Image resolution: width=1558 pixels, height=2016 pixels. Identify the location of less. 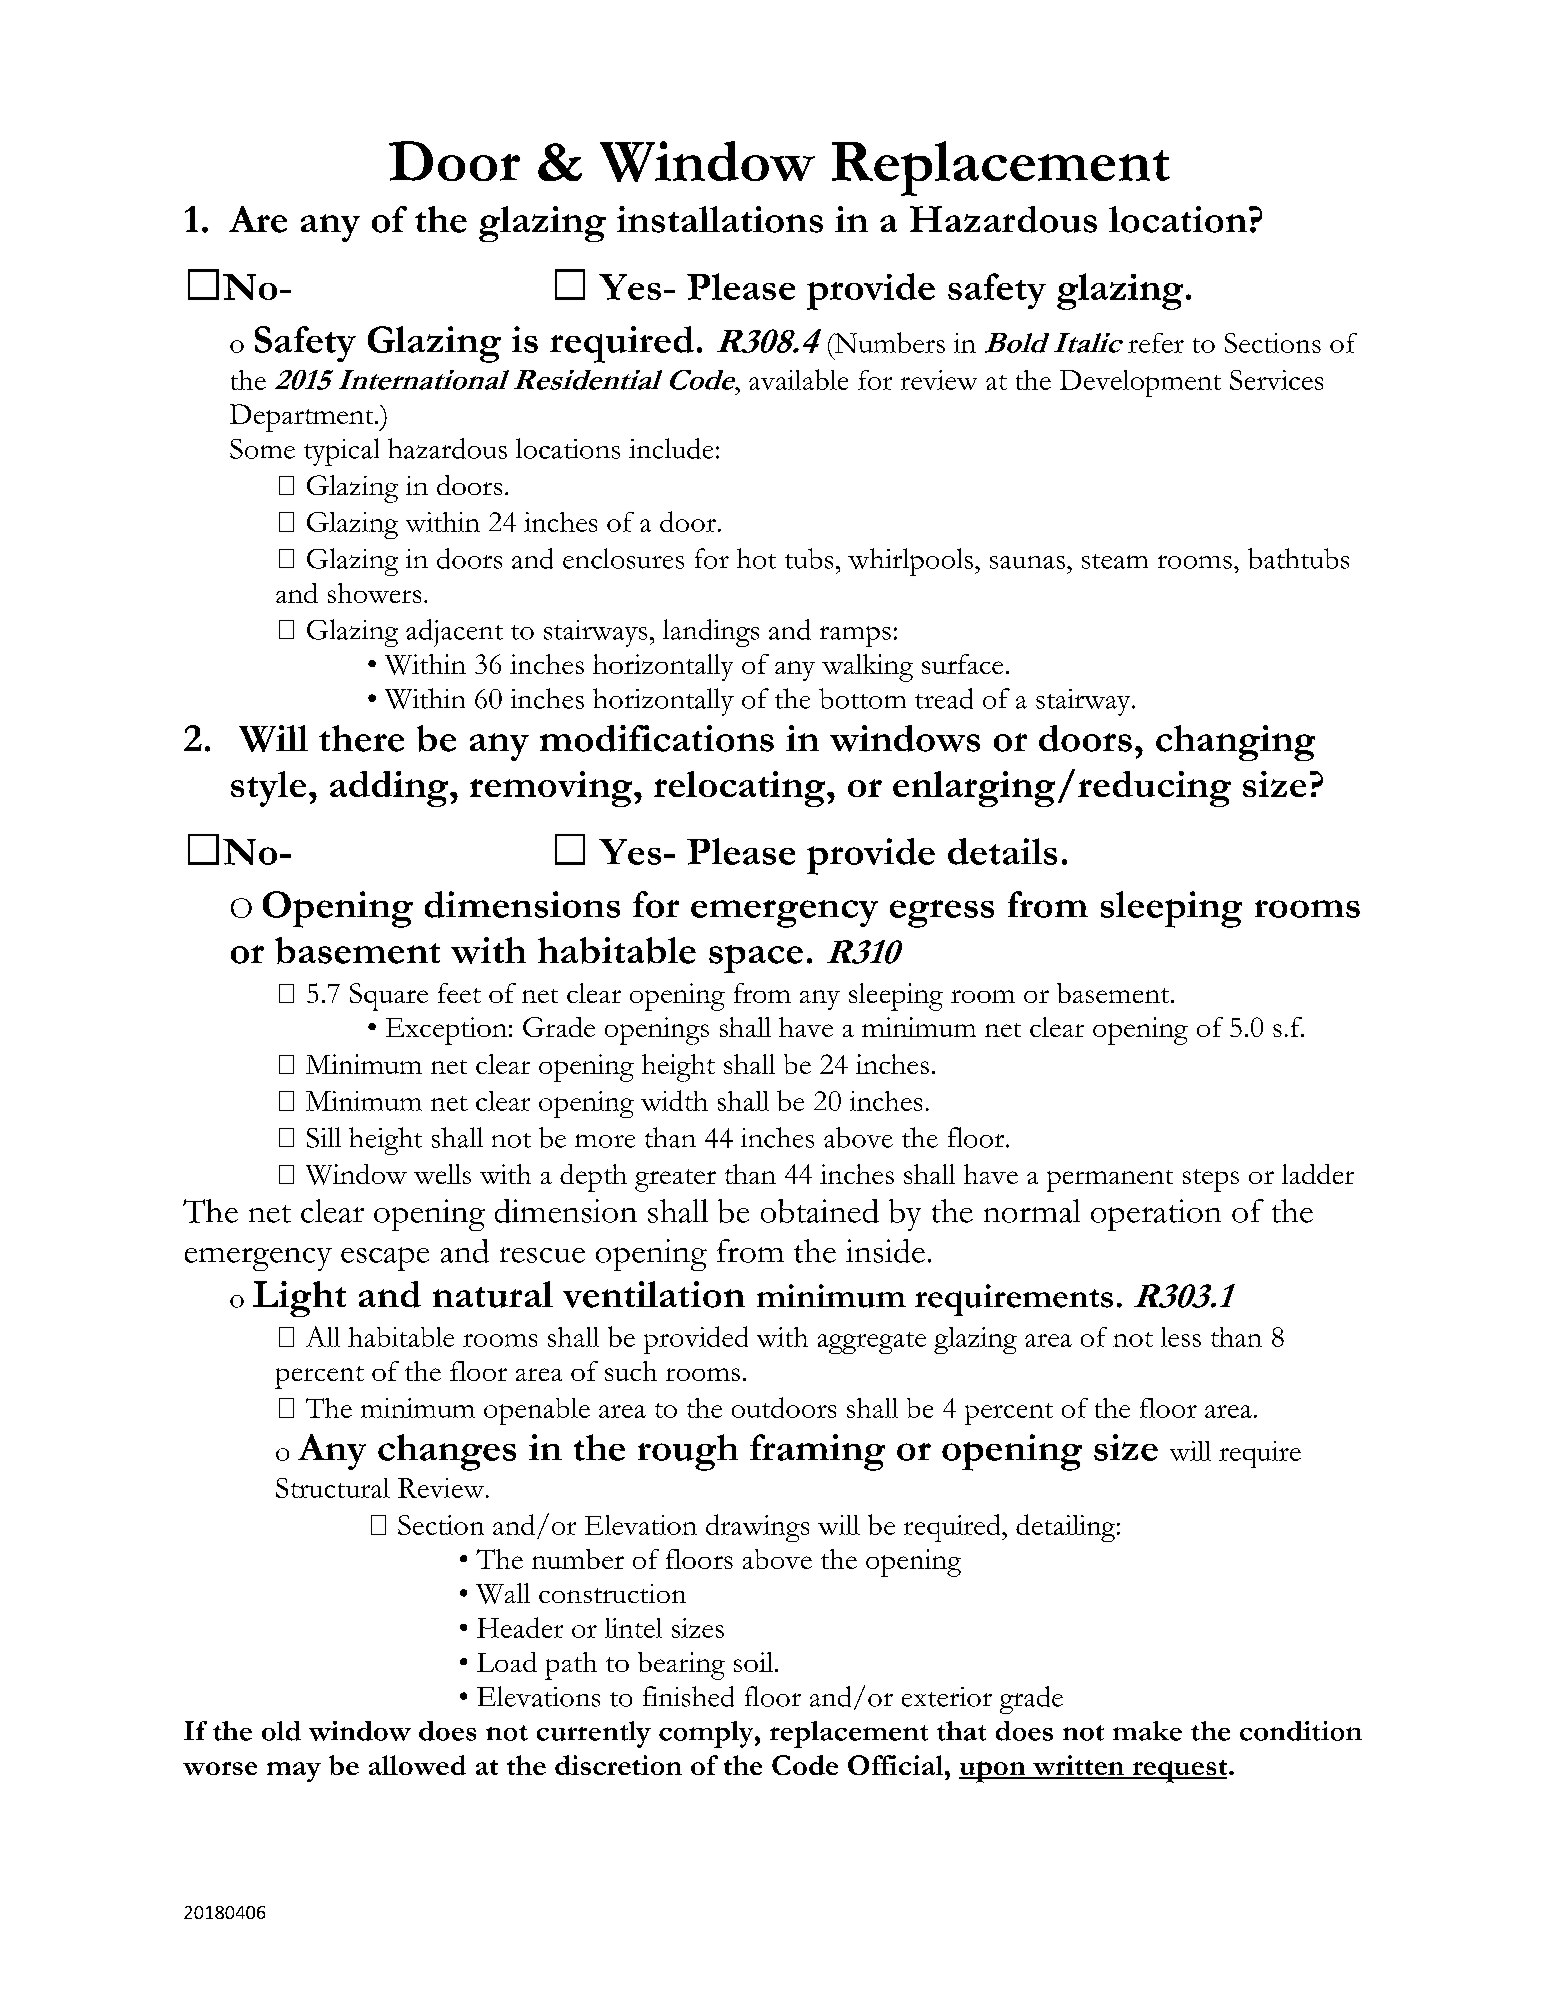
(1181, 1337).
